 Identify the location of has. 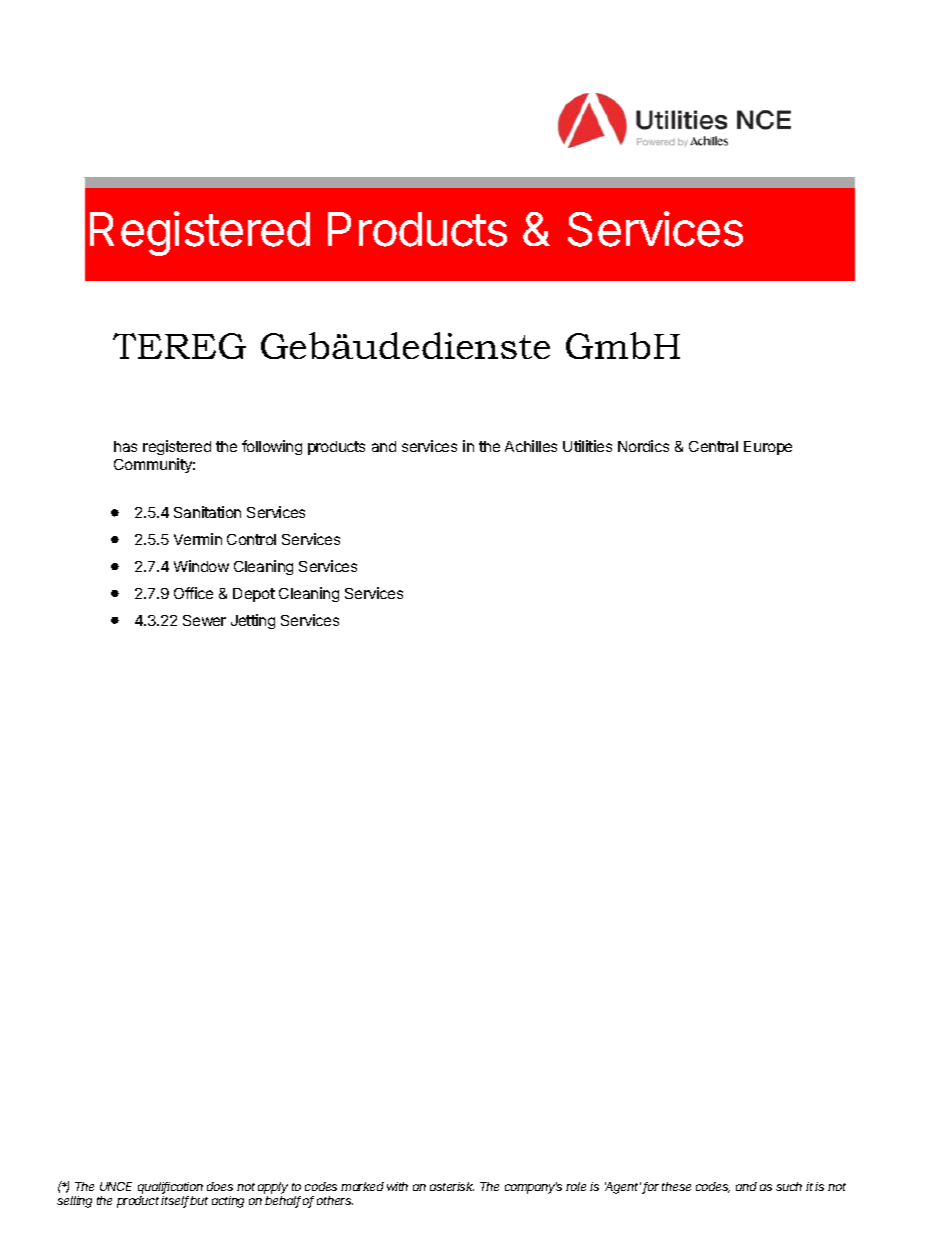
(125, 446).
